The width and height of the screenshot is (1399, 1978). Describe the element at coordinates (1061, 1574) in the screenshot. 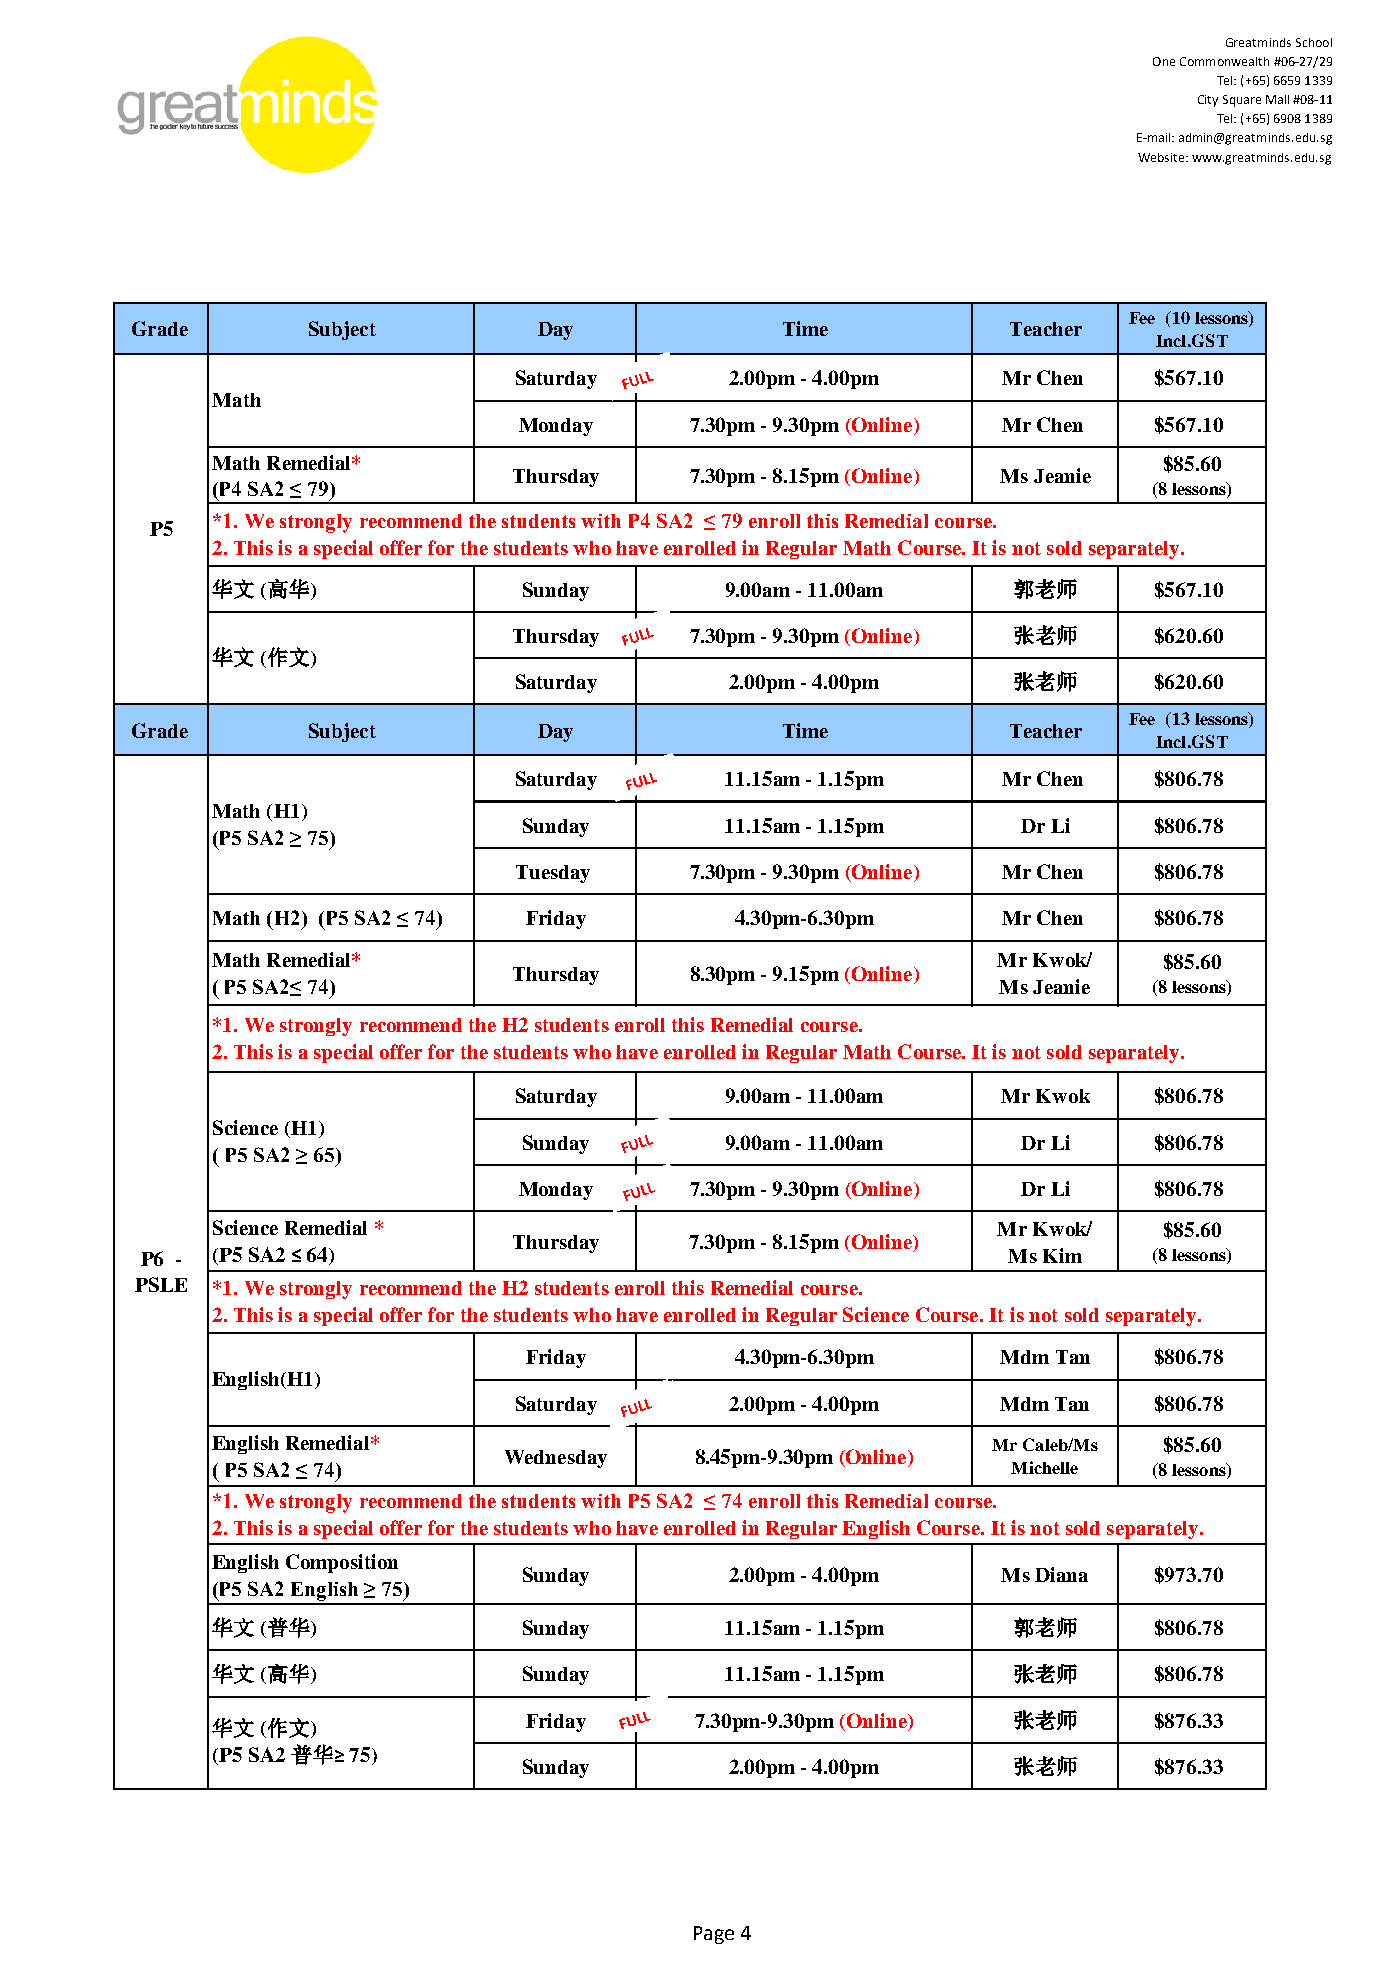

I see `Diana` at that location.
